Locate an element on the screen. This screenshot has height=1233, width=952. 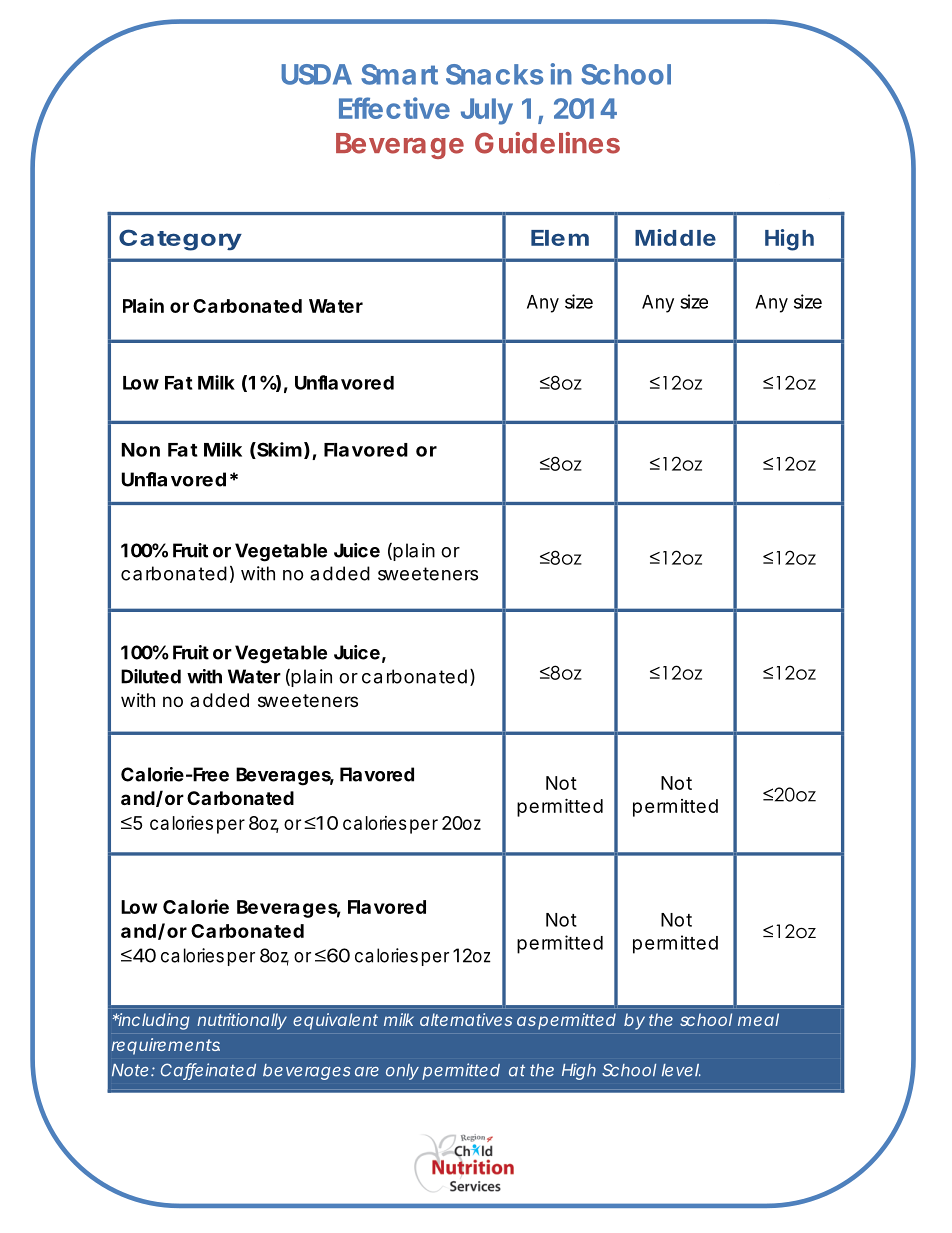
Diluted is located at coordinates (151, 676).
